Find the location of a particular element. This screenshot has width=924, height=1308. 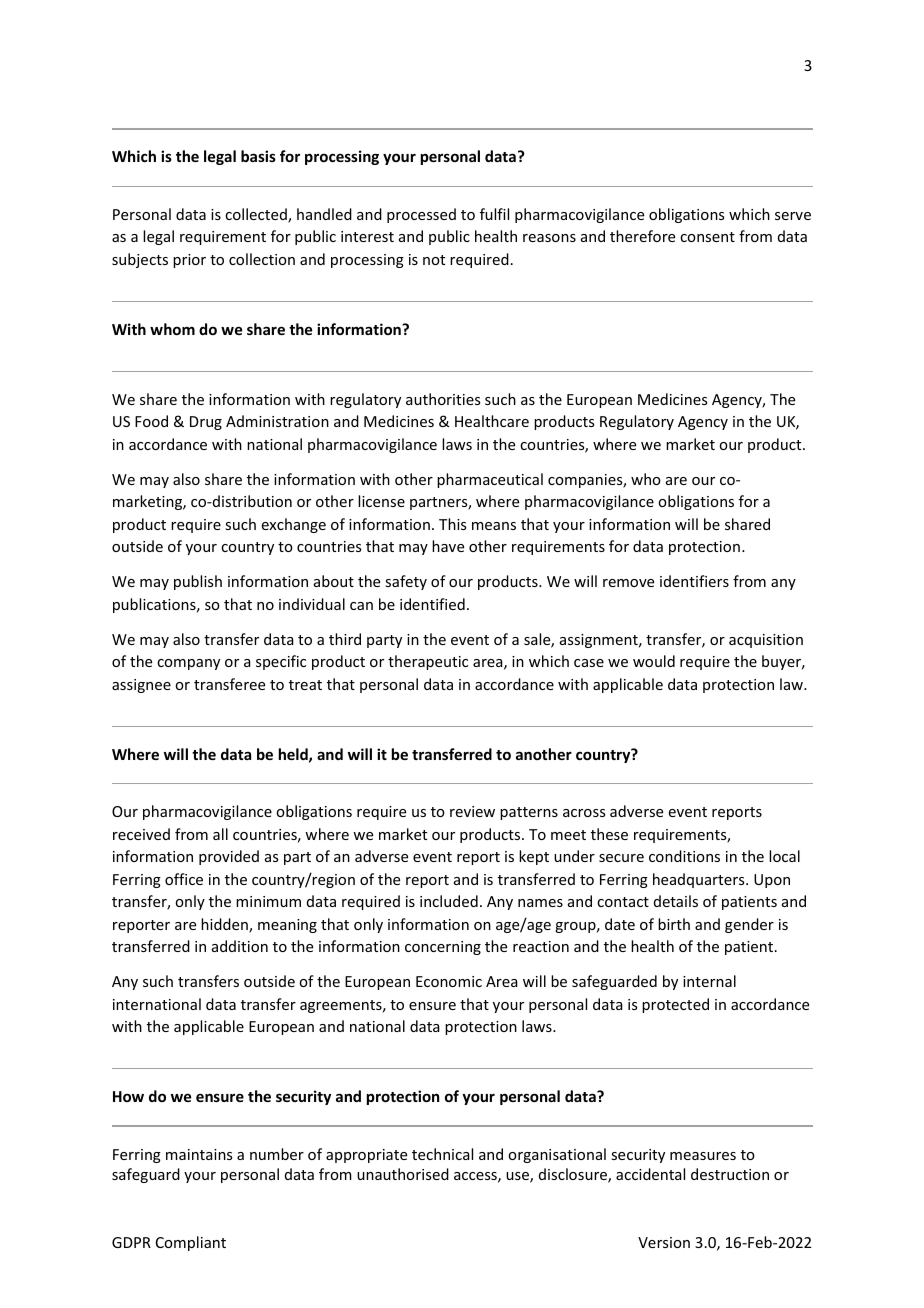

fulfil is located at coordinates (494, 214).
